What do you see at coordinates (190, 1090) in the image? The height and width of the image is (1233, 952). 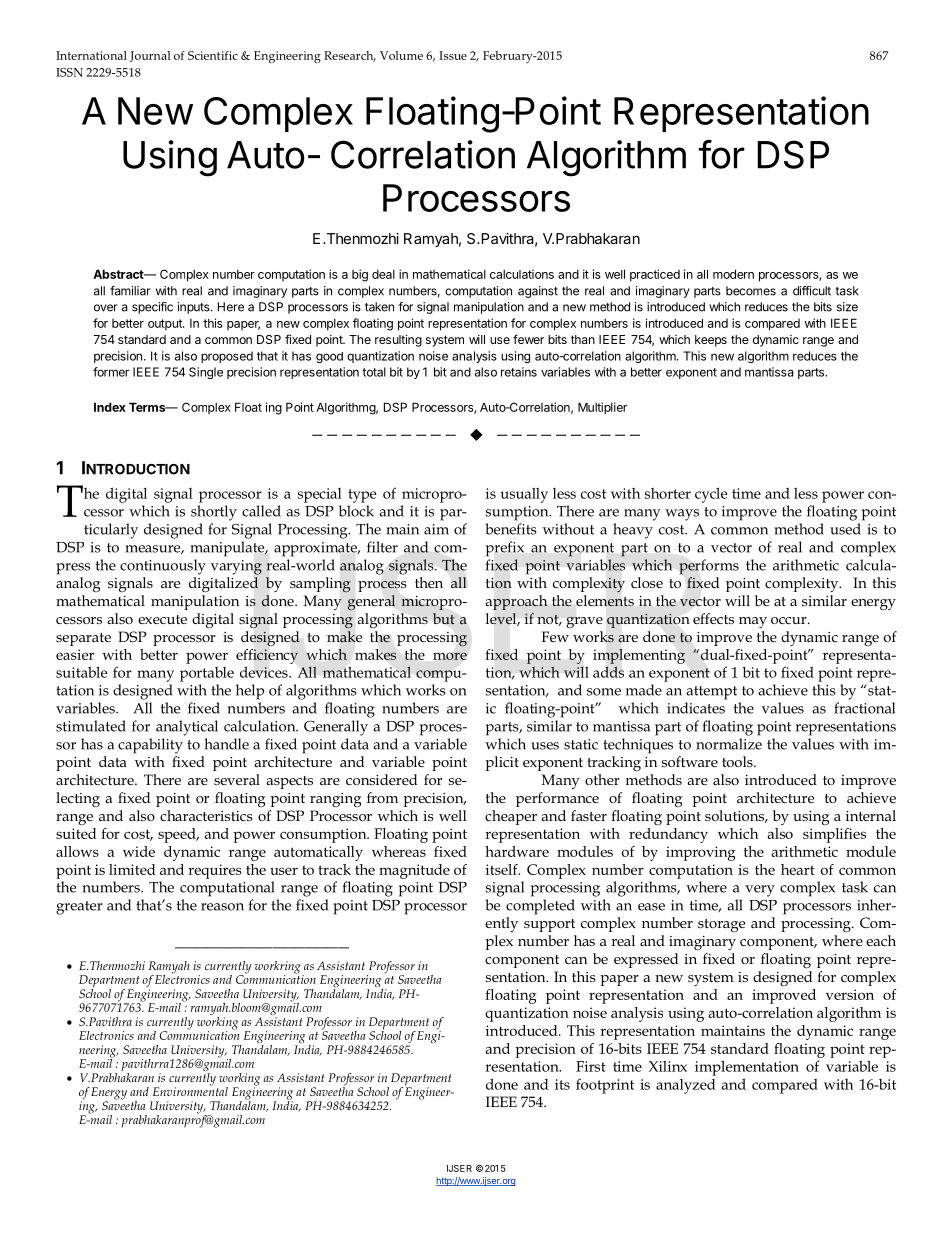 I see `Environmental` at bounding box center [190, 1090].
